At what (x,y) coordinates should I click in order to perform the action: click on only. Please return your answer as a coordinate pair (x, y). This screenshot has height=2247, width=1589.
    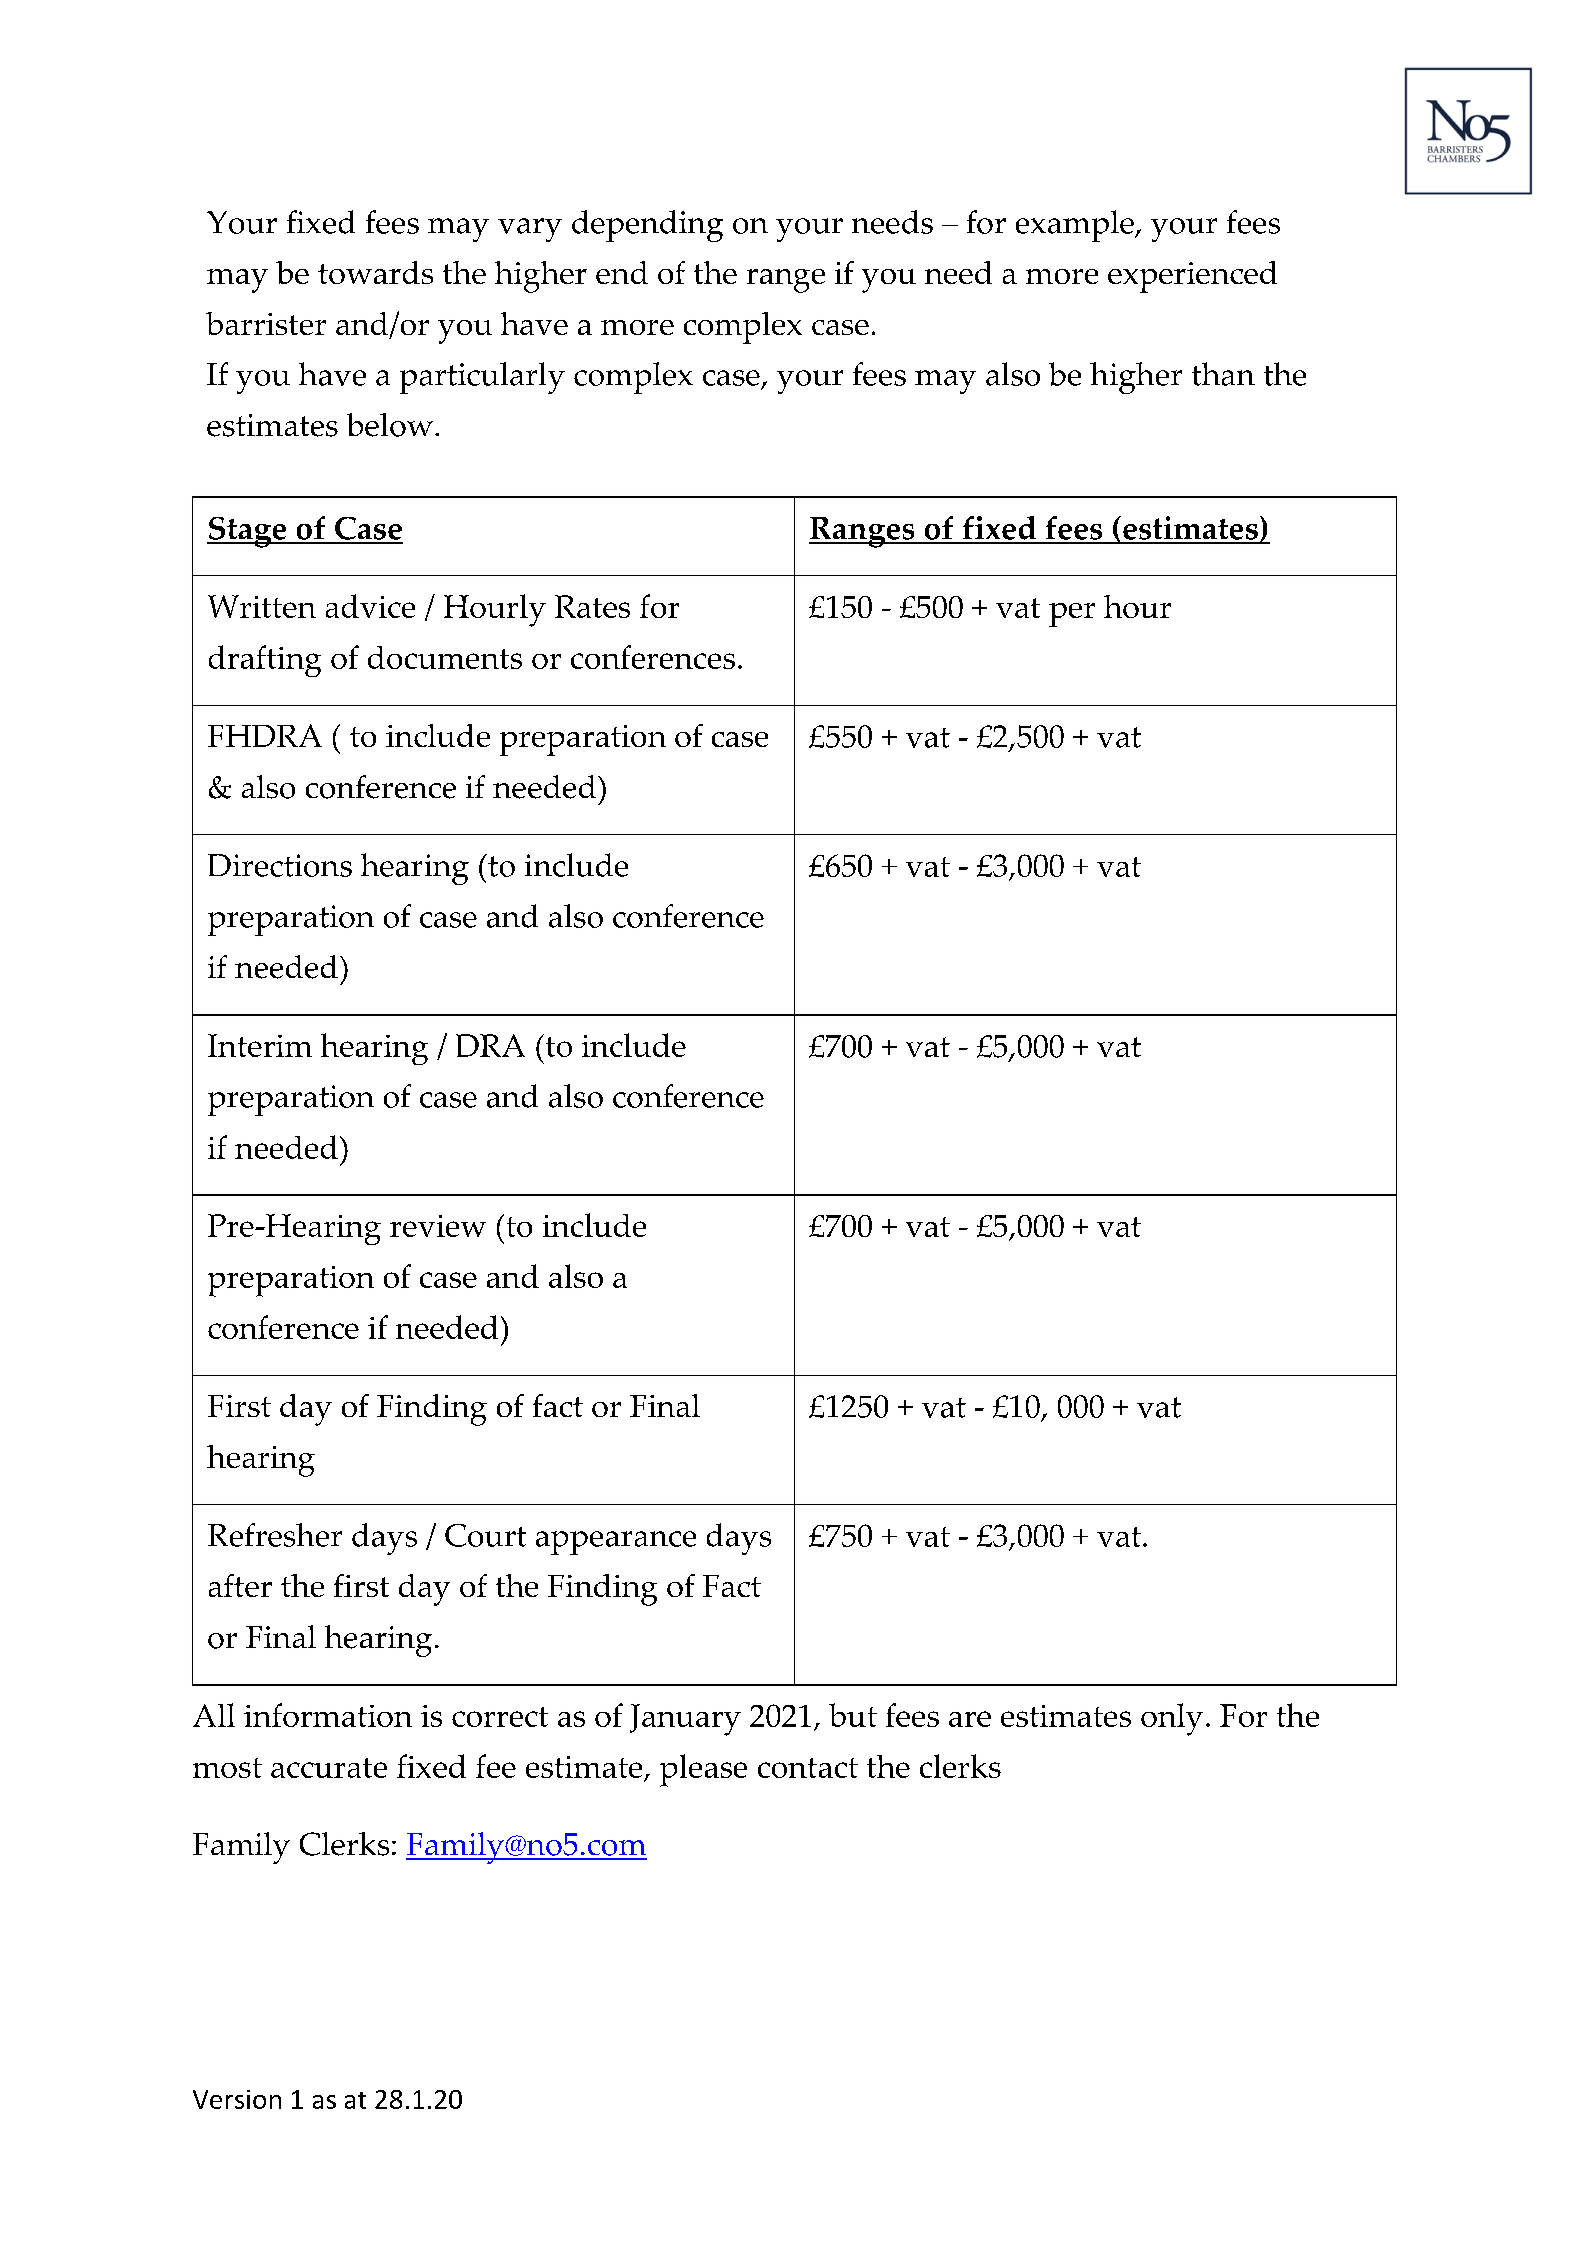
    Looking at the image, I should click on (1172, 1719).
